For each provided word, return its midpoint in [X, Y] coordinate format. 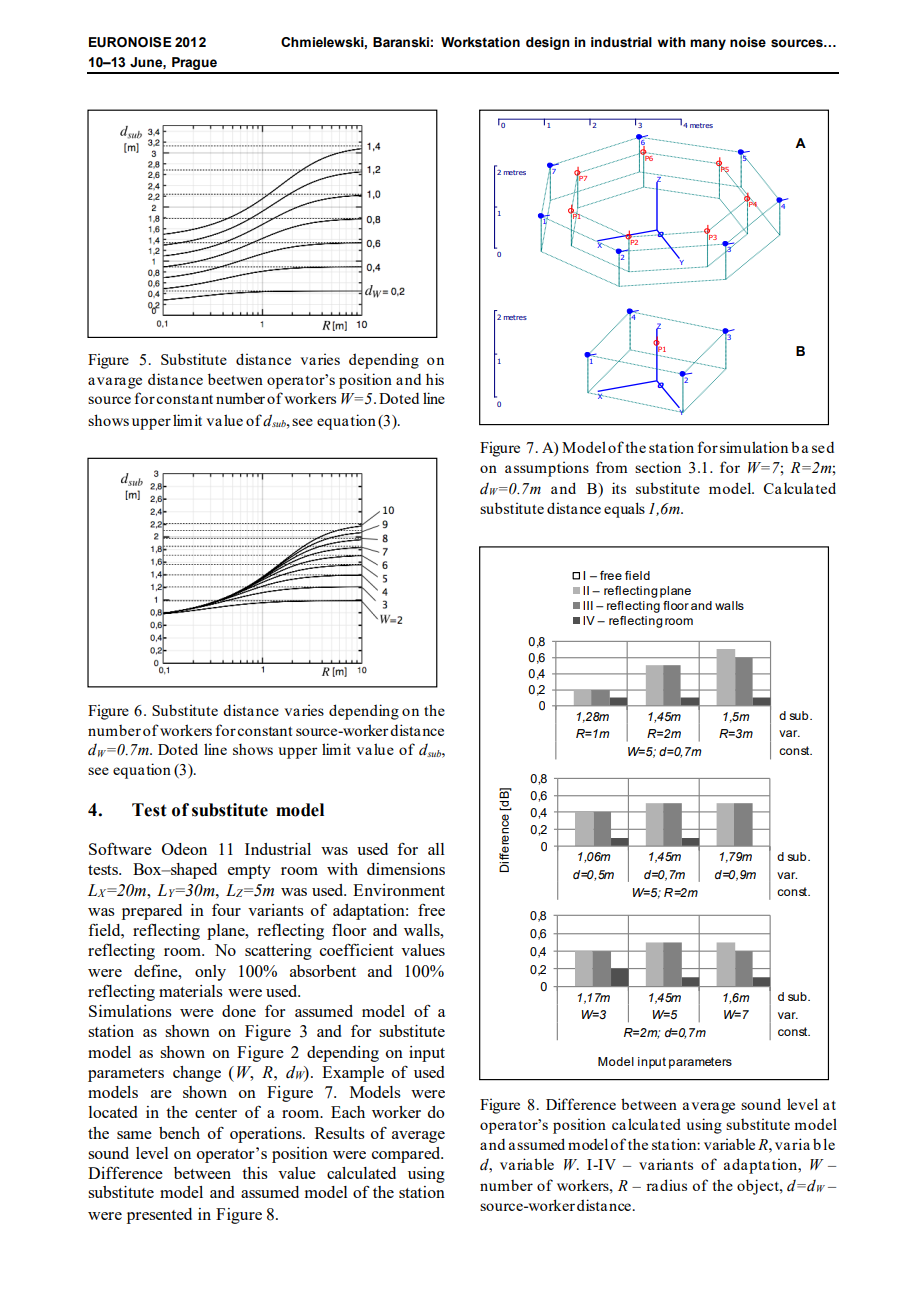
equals [624, 510]
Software [120, 849]
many [708, 44]
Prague [194, 65]
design [548, 43]
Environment [399, 890]
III [588, 605]
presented [159, 1216]
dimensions [406, 869]
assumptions [547, 469]
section [658, 467]
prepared [152, 912]
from [612, 467]
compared [407, 1155]
